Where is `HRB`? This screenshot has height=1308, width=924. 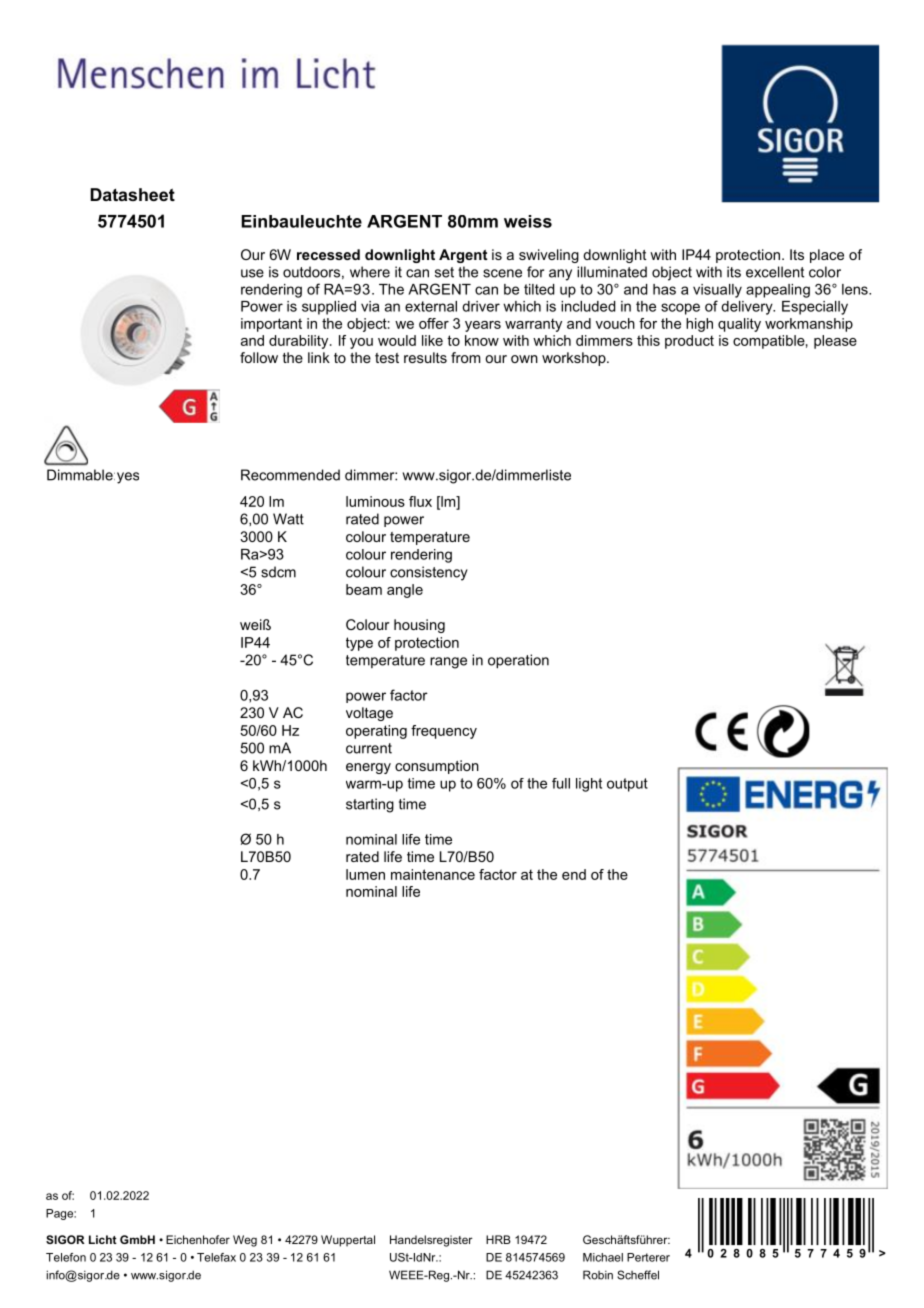
HRB is located at coordinates (498, 1239).
